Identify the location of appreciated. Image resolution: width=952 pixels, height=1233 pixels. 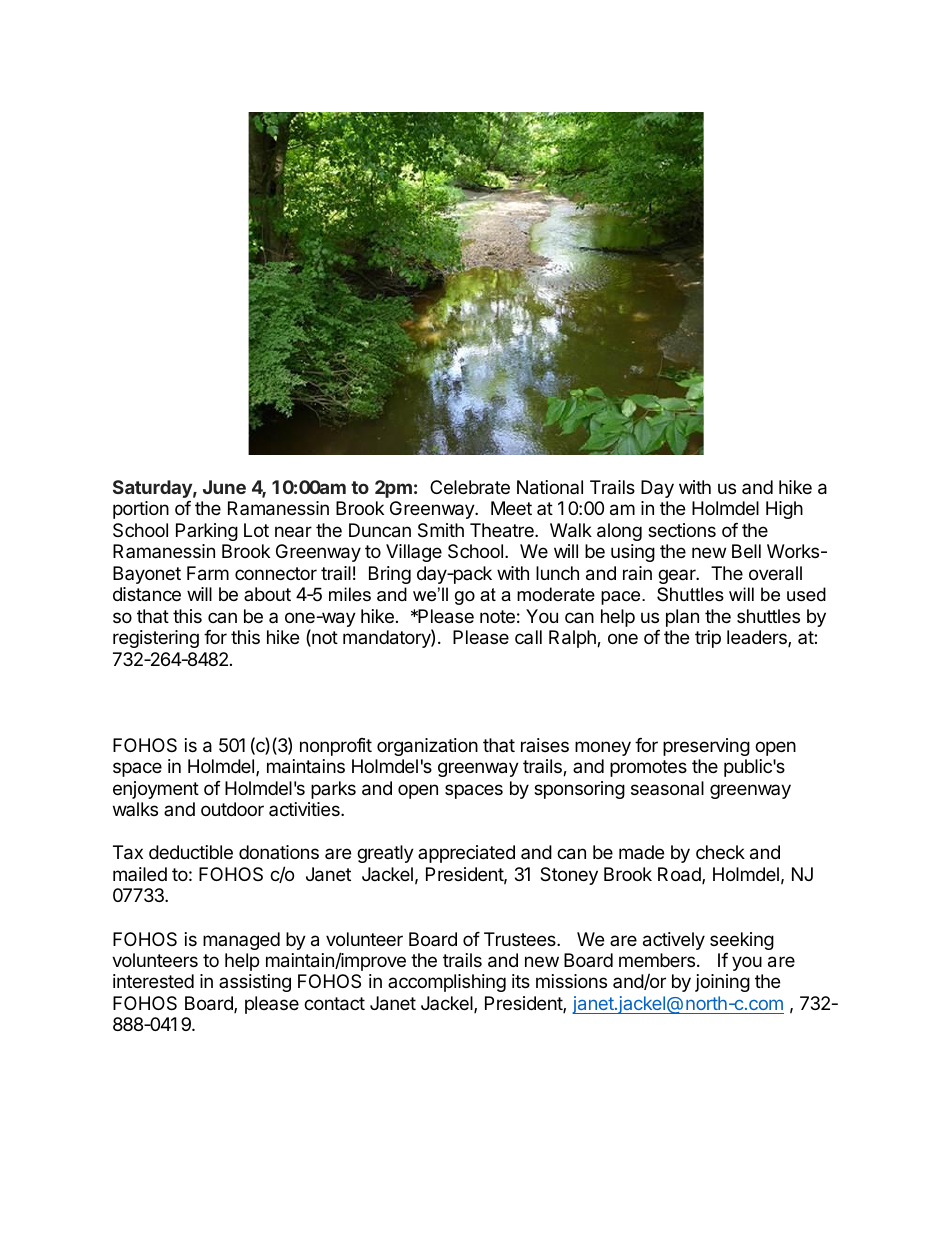
(466, 854).
